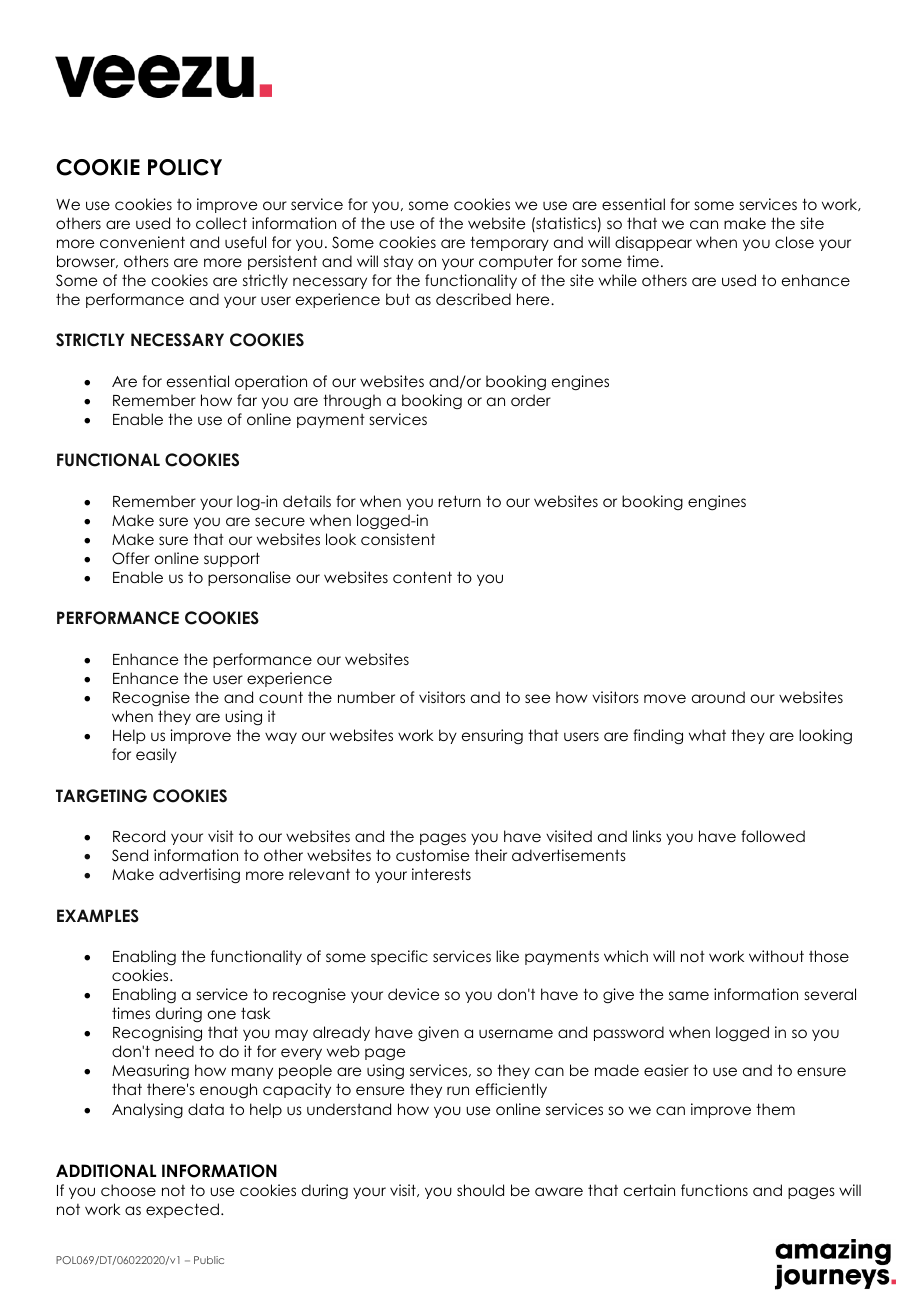 This image has width=924, height=1308. What do you see at coordinates (509, 243) in the image?
I see `temporary` at bounding box center [509, 243].
